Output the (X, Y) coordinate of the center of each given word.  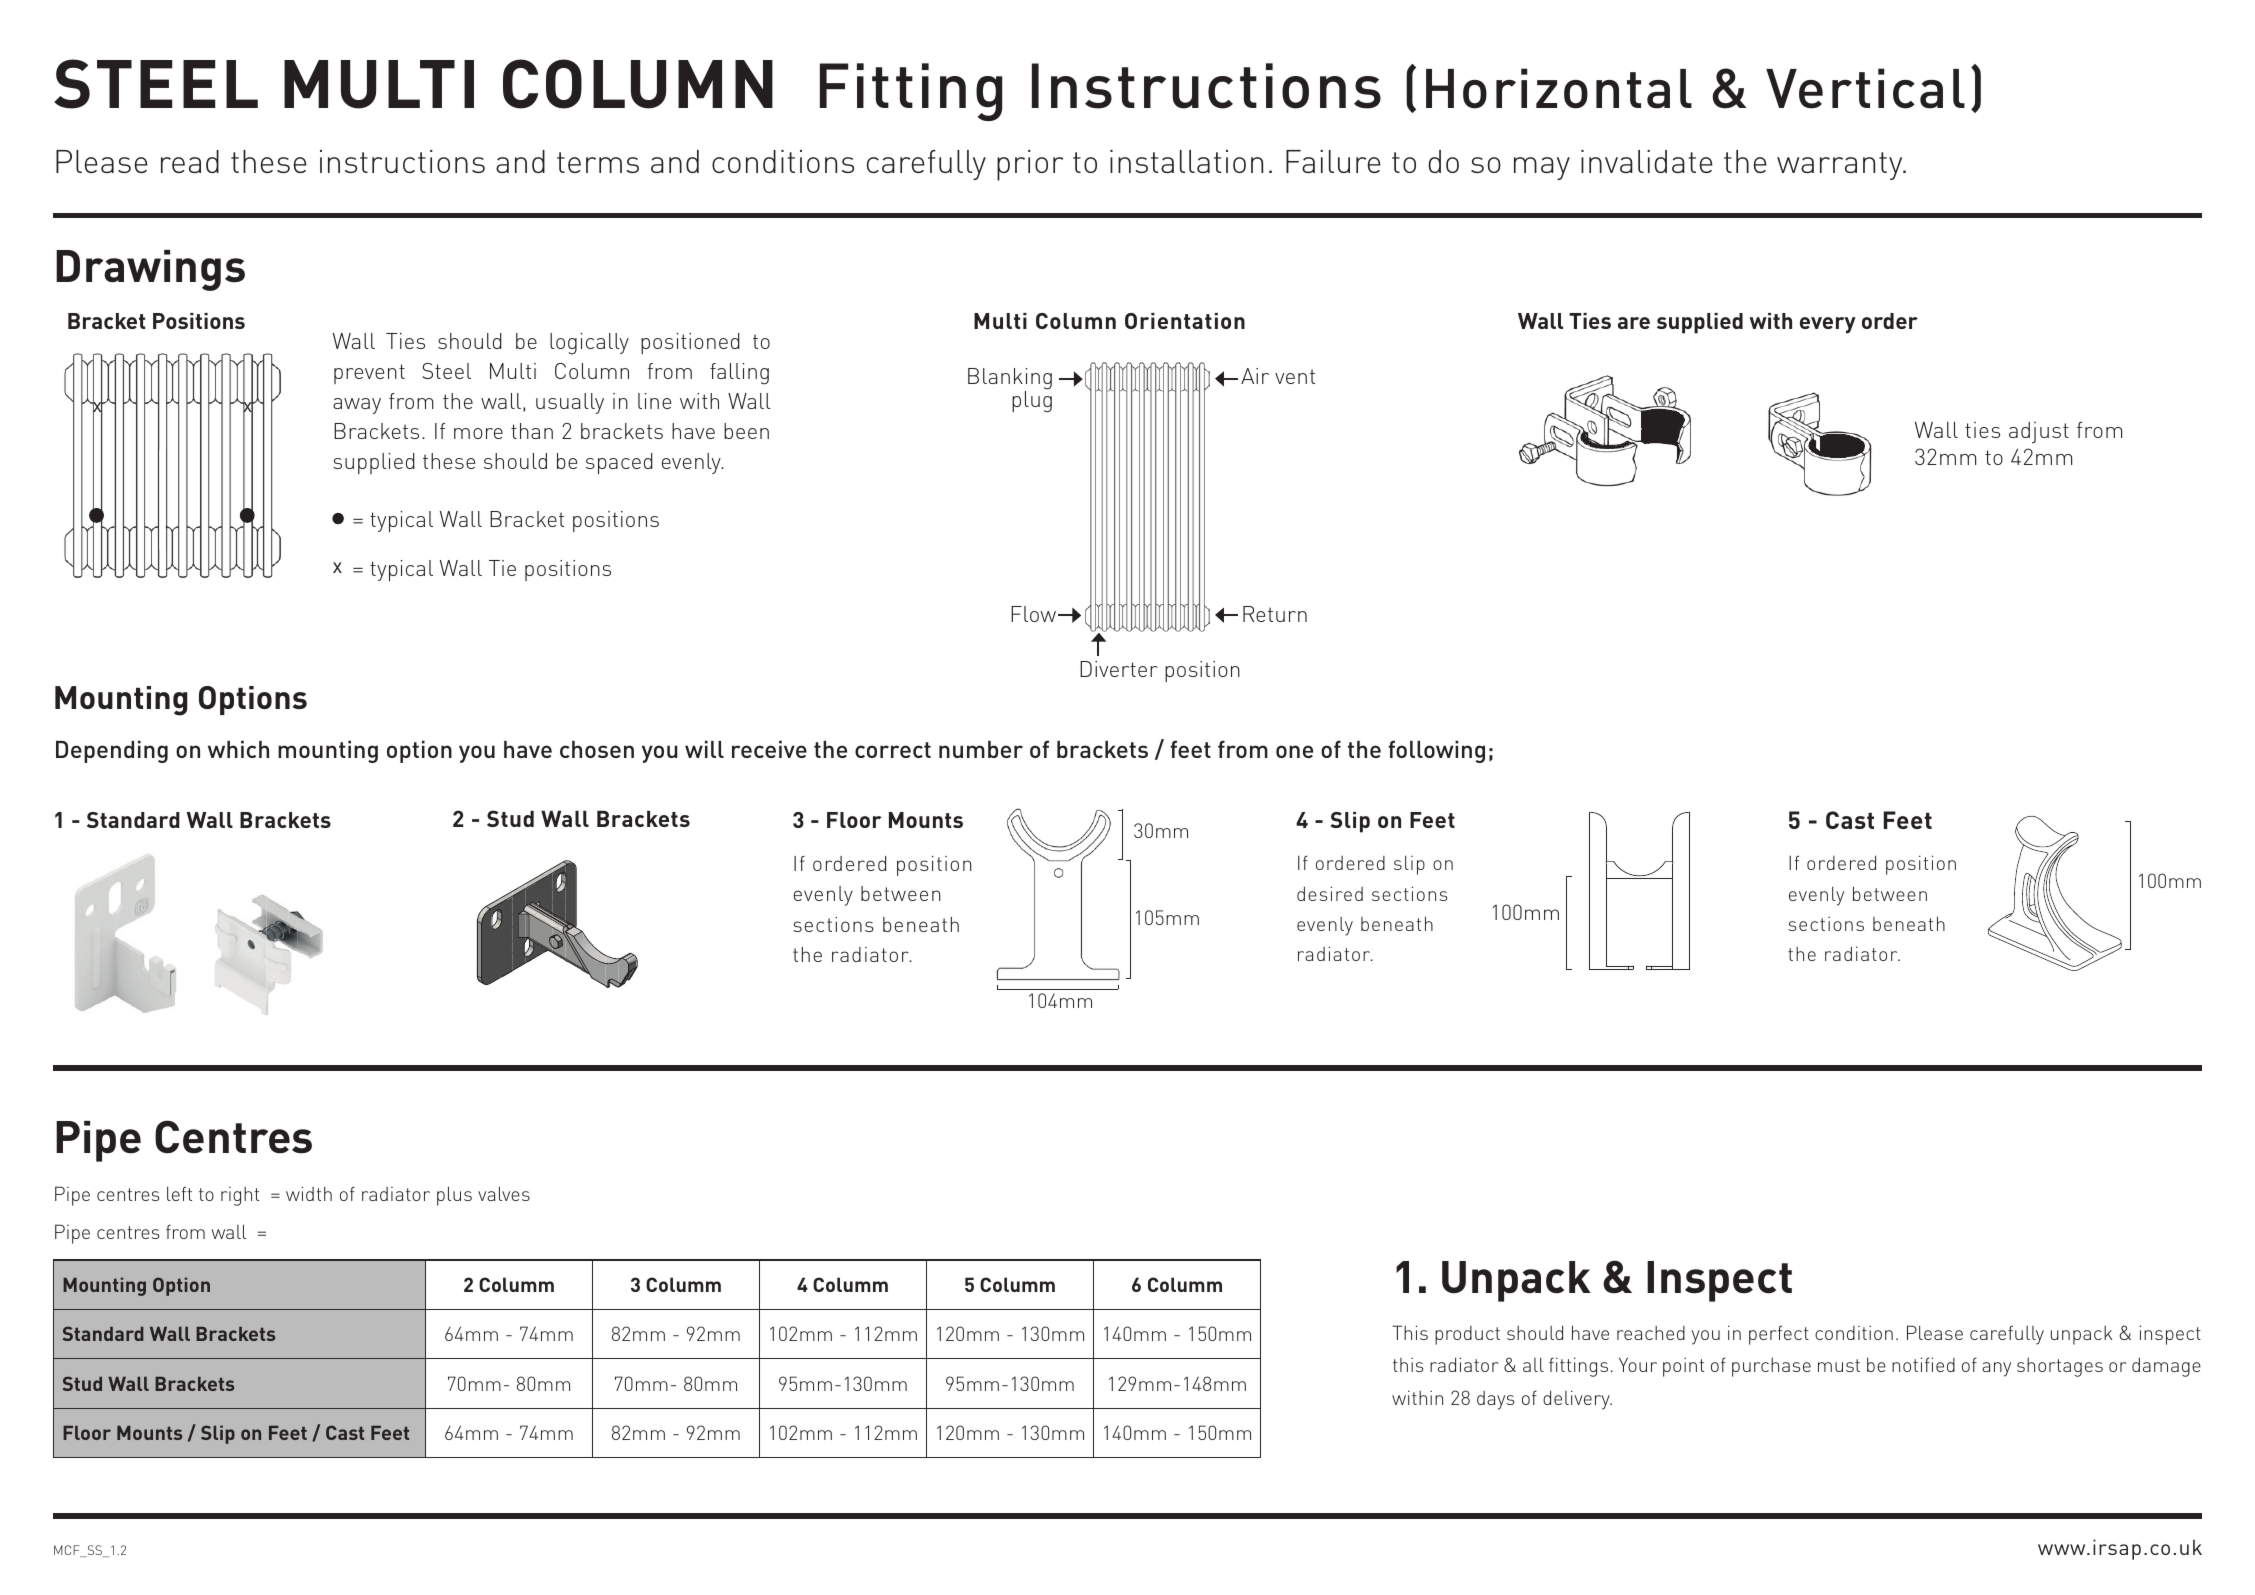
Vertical (1865, 88)
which (238, 749)
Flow (1035, 614)
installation (1186, 161)
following (1436, 751)
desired (1330, 893)
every (1828, 325)
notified (1923, 1364)
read (190, 161)
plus (454, 1196)
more (478, 433)
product (1467, 1335)
